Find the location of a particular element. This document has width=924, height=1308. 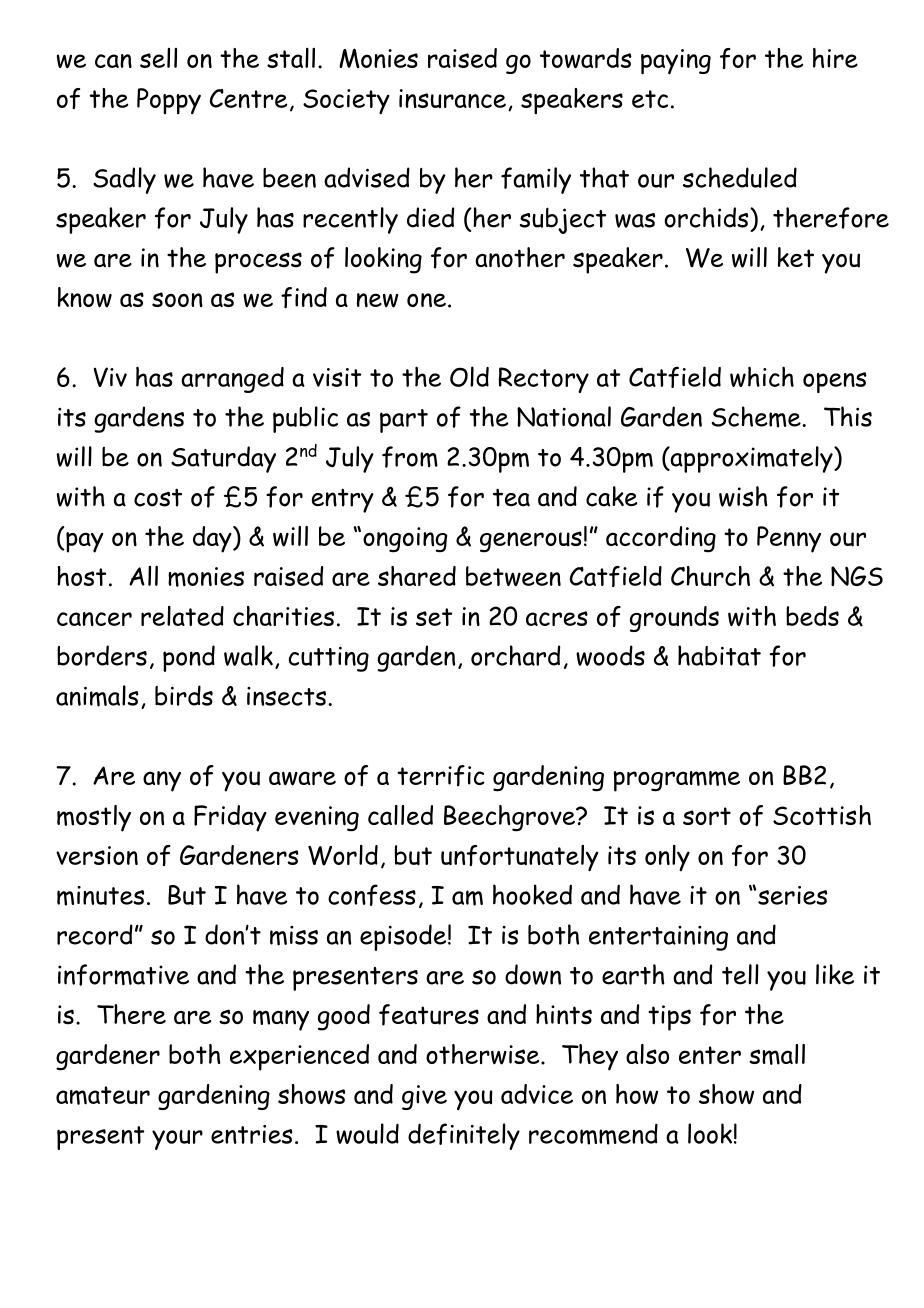

set is located at coordinates (434, 617).
